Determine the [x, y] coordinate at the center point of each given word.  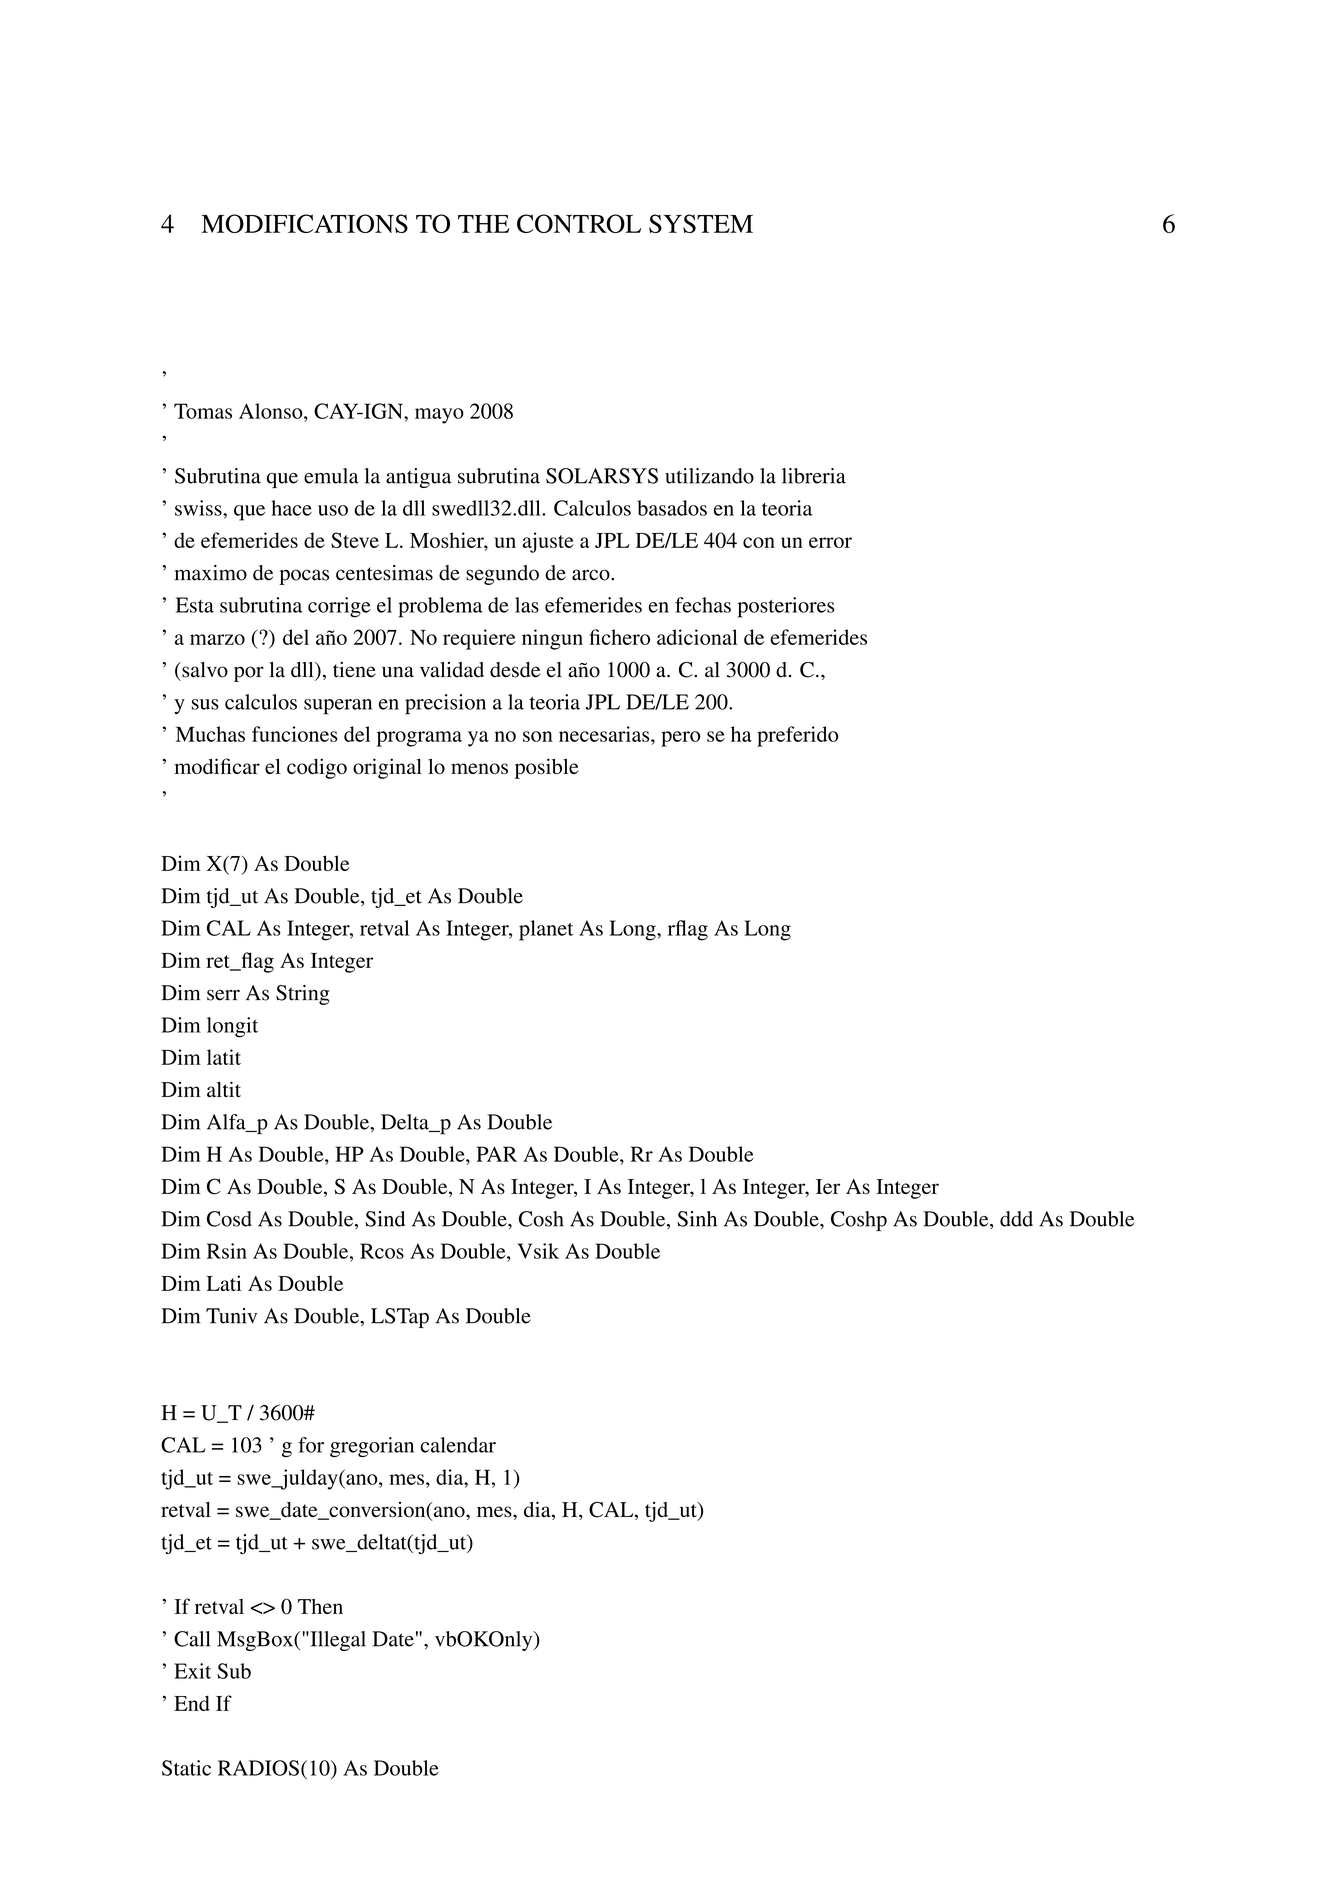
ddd [1016, 1219]
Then [320, 1606]
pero [680, 739]
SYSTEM [701, 223]
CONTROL [579, 223]
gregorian [372, 1447]
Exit [192, 1671]
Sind [385, 1219]
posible [547, 768]
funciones [295, 734]
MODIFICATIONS [304, 223]
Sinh [697, 1219]
